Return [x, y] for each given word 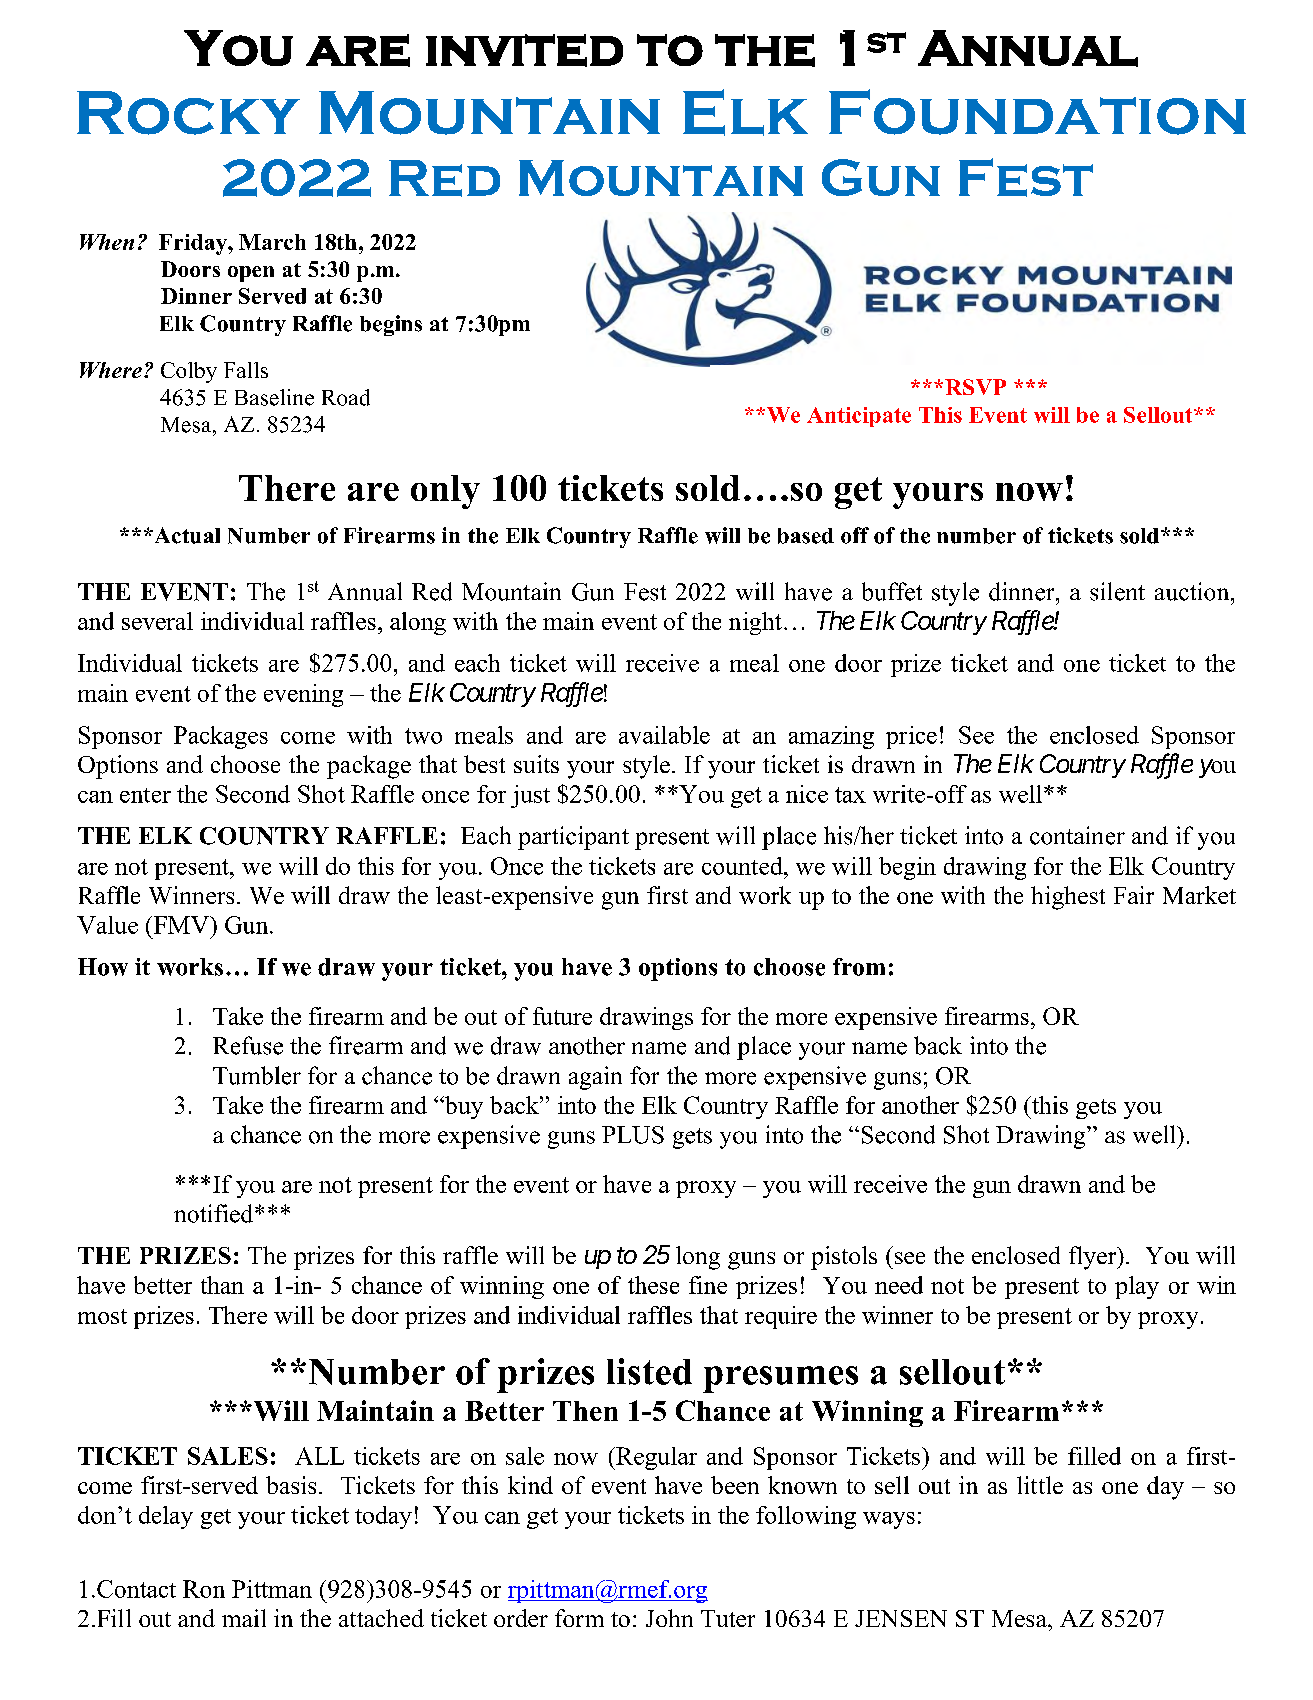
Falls [246, 370]
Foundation [1037, 112]
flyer [1094, 1258]
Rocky [188, 113]
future [562, 1016]
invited [524, 50]
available [664, 735]
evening [303, 695]
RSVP [975, 387]
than [222, 1285]
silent [1117, 591]
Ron [204, 1589]
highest [1068, 898]
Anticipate [859, 417]
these [653, 1285]
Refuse [248, 1045]
